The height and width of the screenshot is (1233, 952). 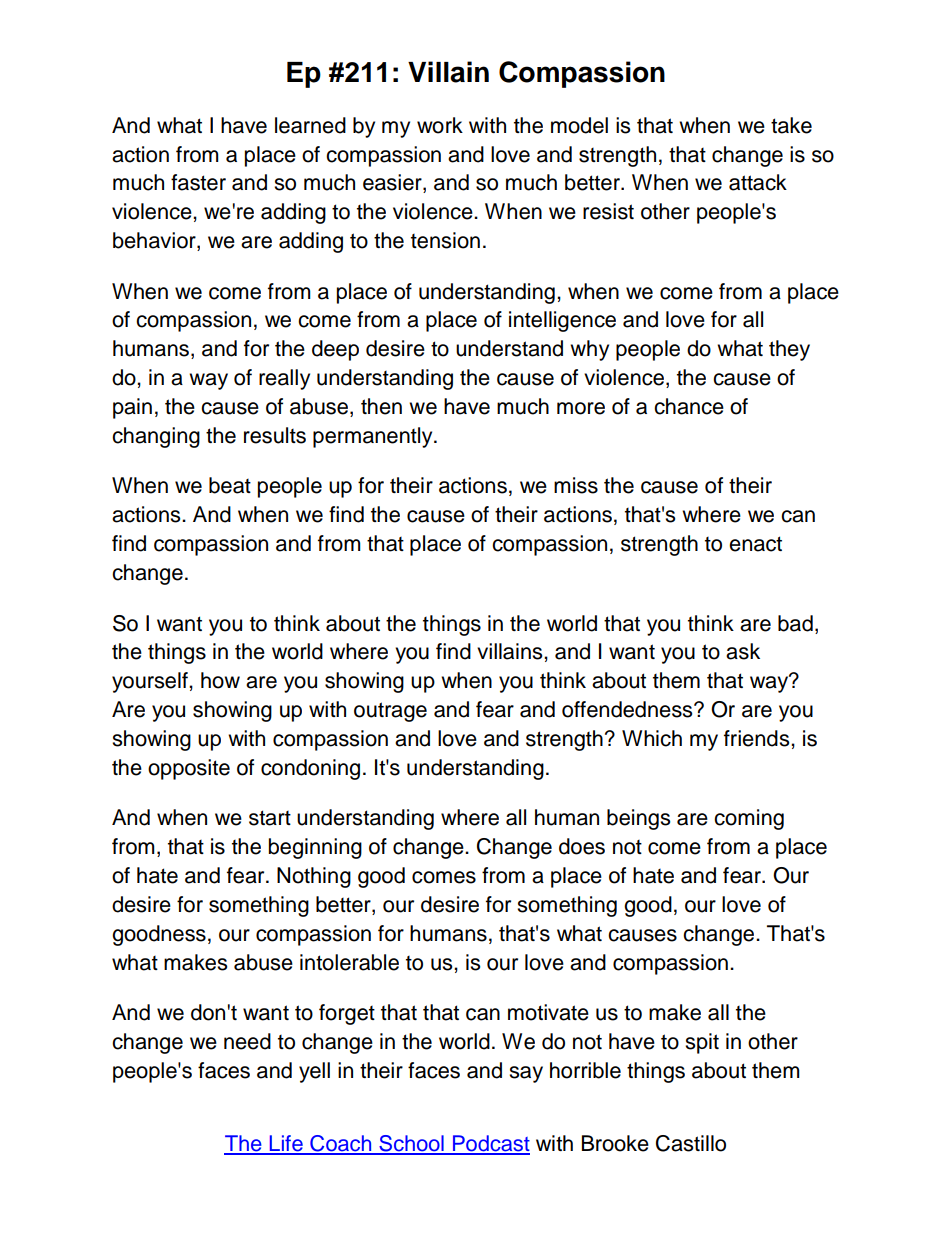 I want to click on attack, so click(x=758, y=182).
